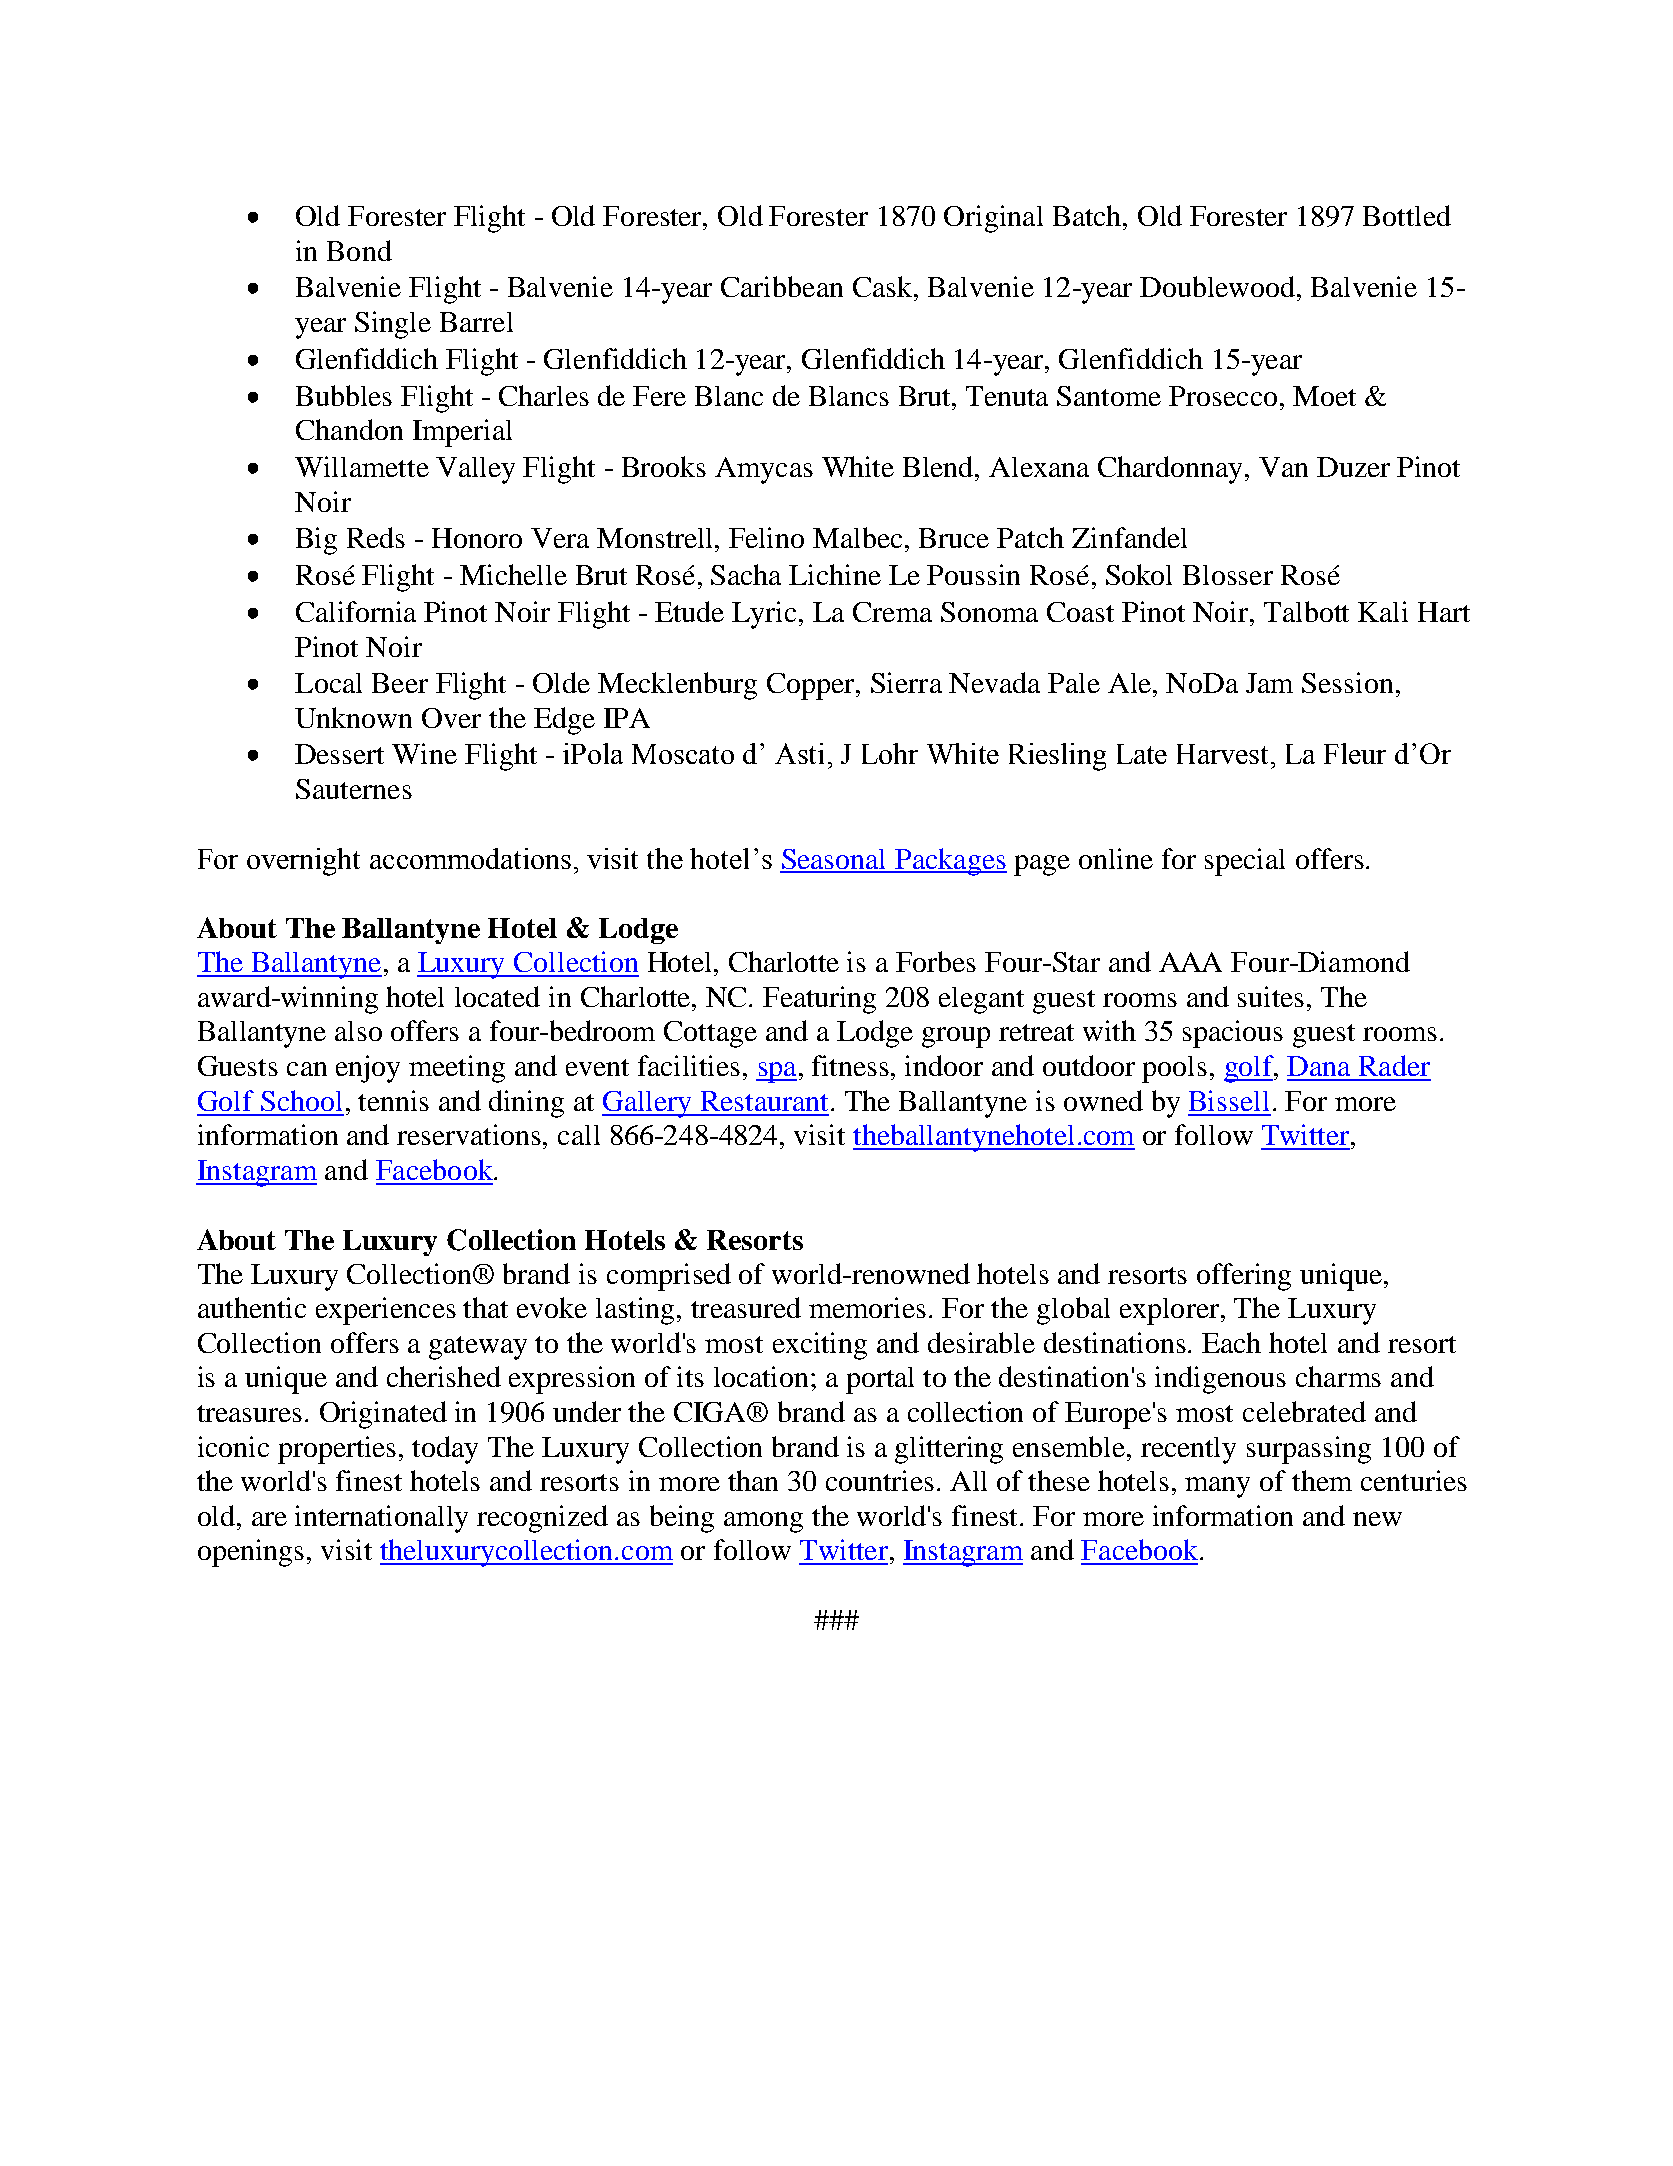 This screenshot has width=1673, height=2166. What do you see at coordinates (1407, 215) in the screenshot?
I see `Bottled` at bounding box center [1407, 215].
